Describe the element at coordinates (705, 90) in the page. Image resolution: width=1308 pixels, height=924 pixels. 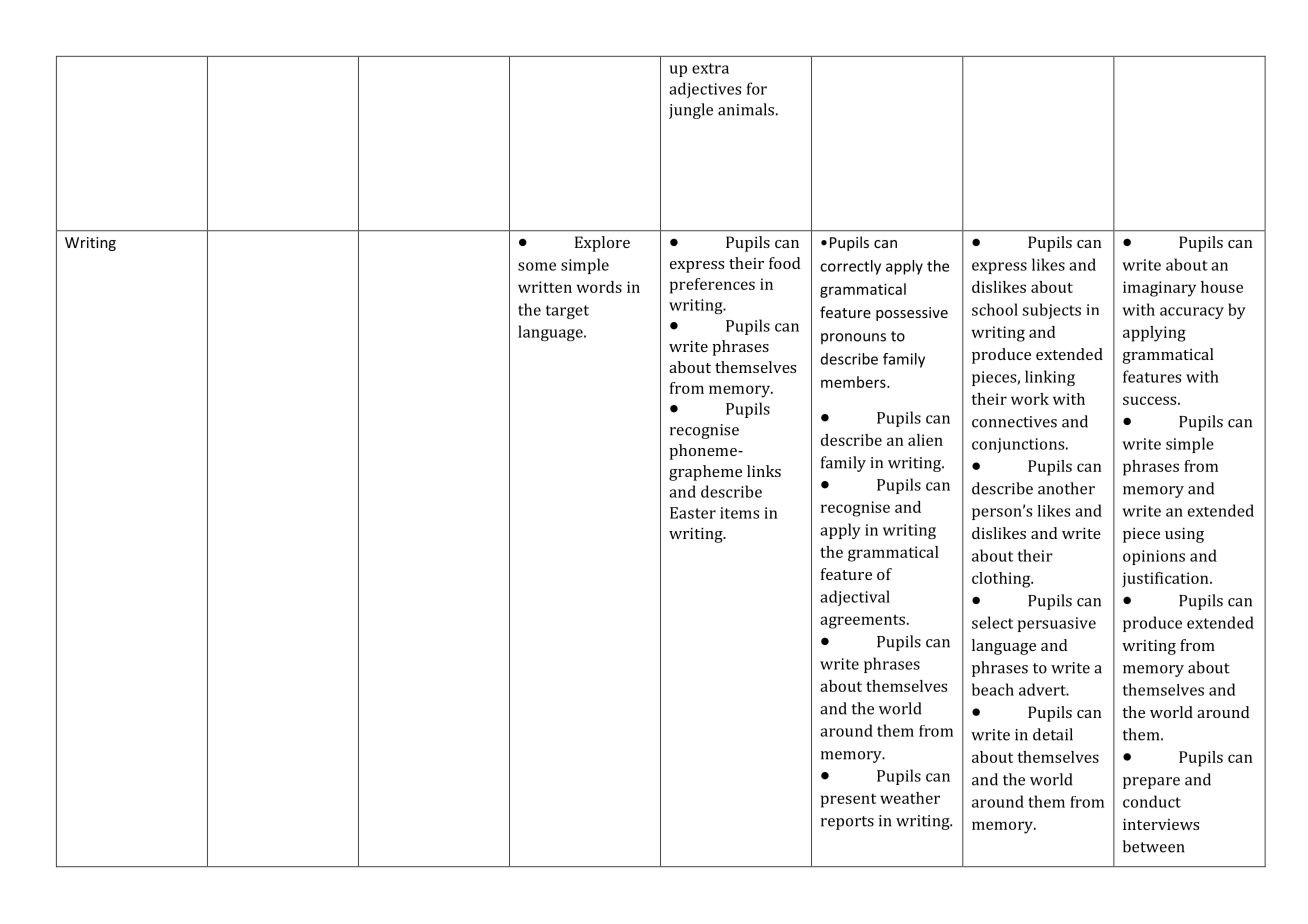
I see `adjectives` at that location.
